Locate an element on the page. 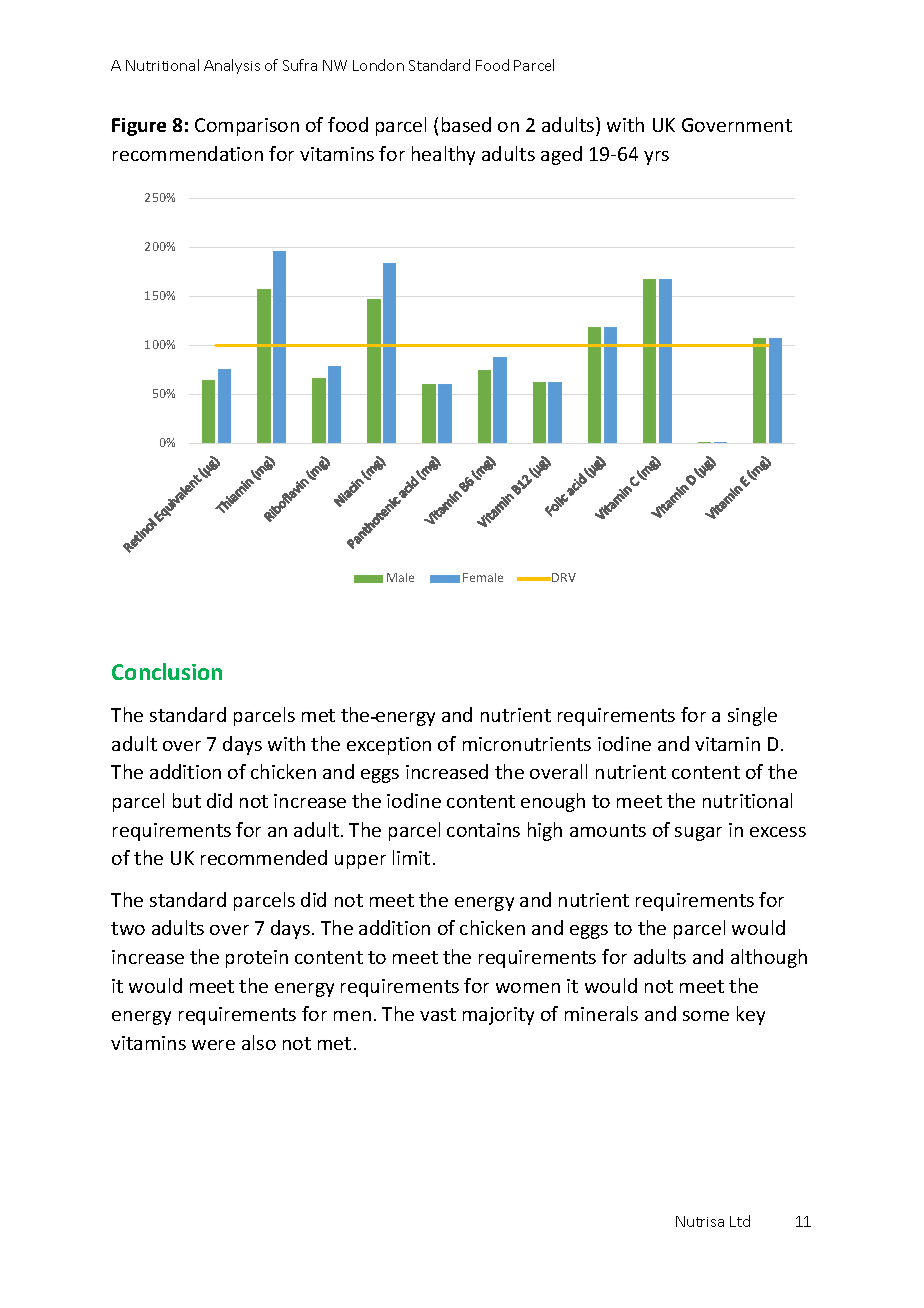 The height and width of the page is (1308, 924). single is located at coordinates (752, 716).
